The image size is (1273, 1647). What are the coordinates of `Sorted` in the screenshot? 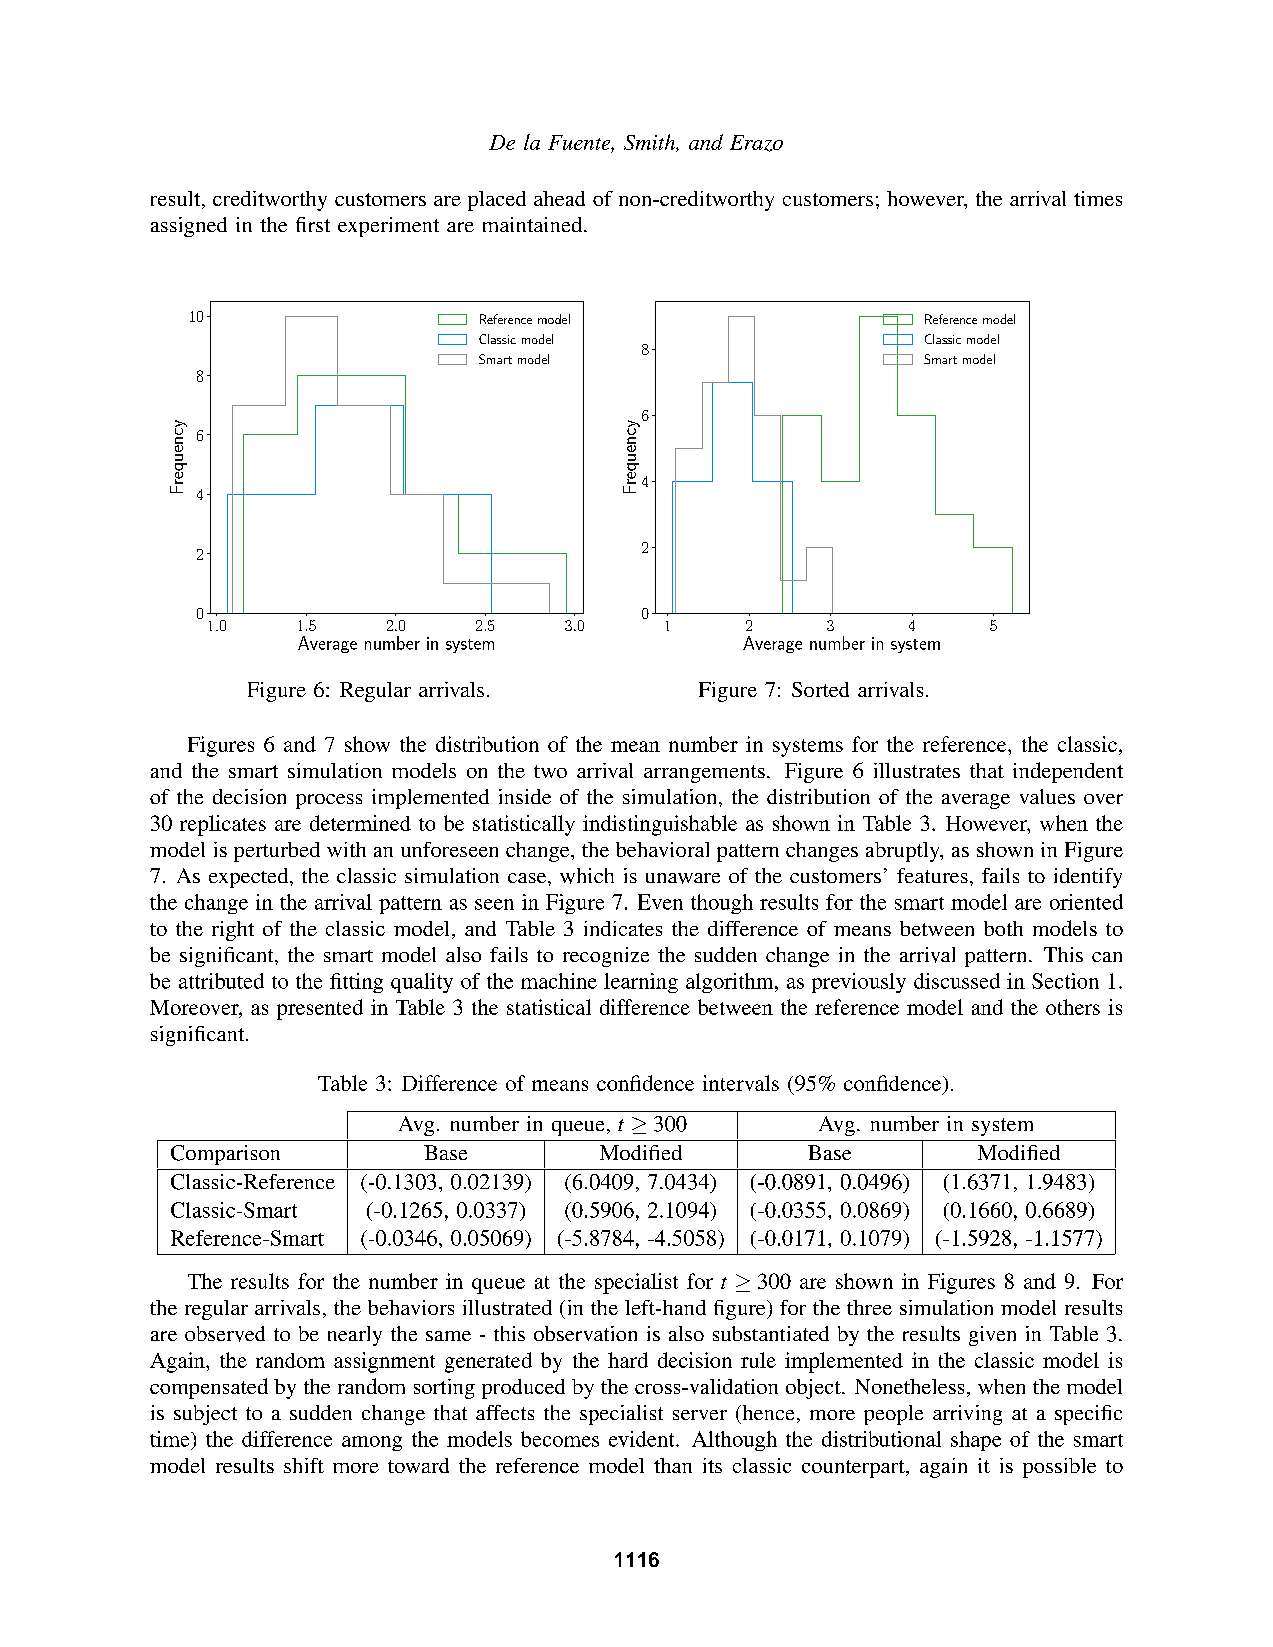 It's located at (820, 689).
